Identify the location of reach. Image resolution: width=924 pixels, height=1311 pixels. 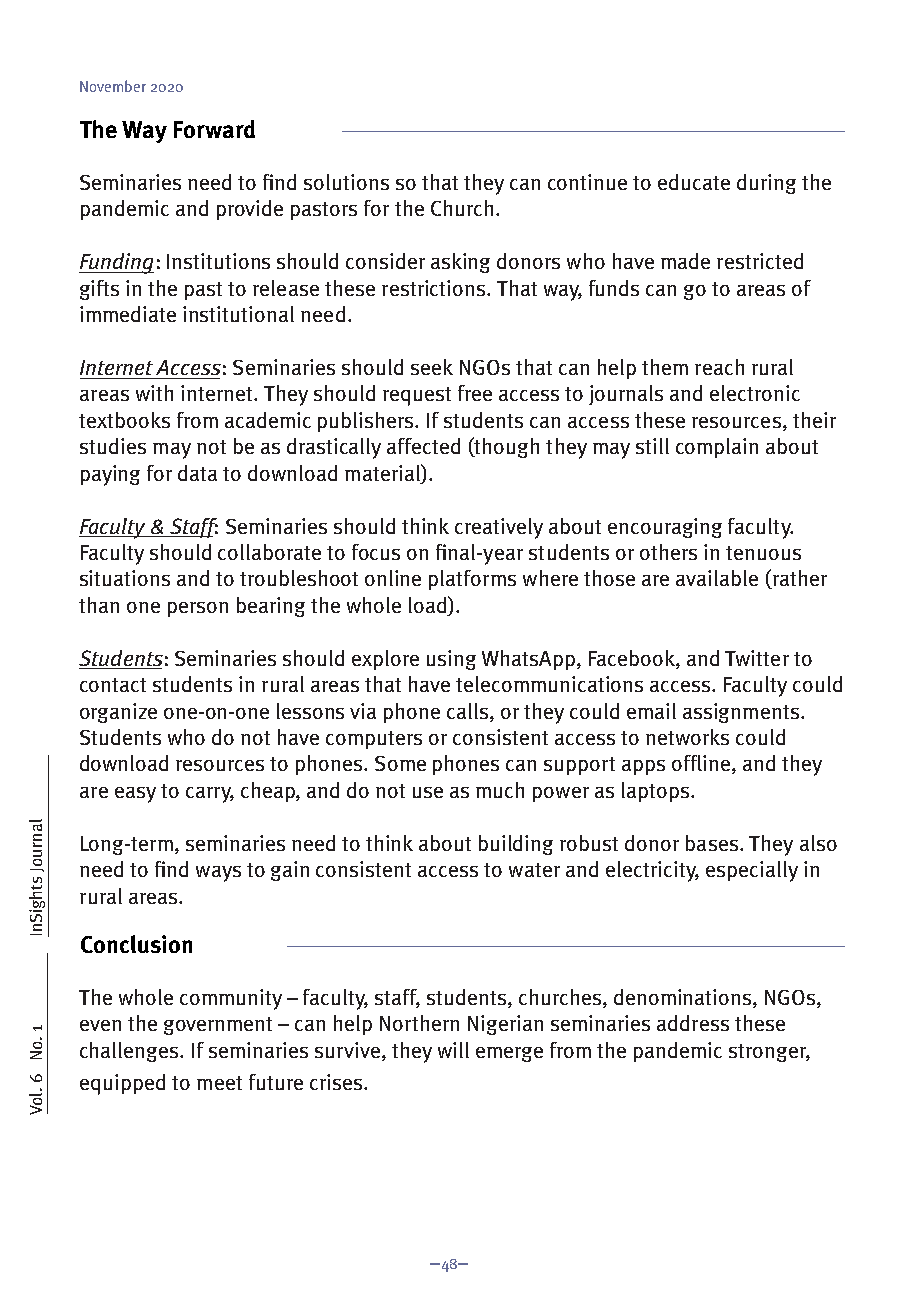
(719, 367).
